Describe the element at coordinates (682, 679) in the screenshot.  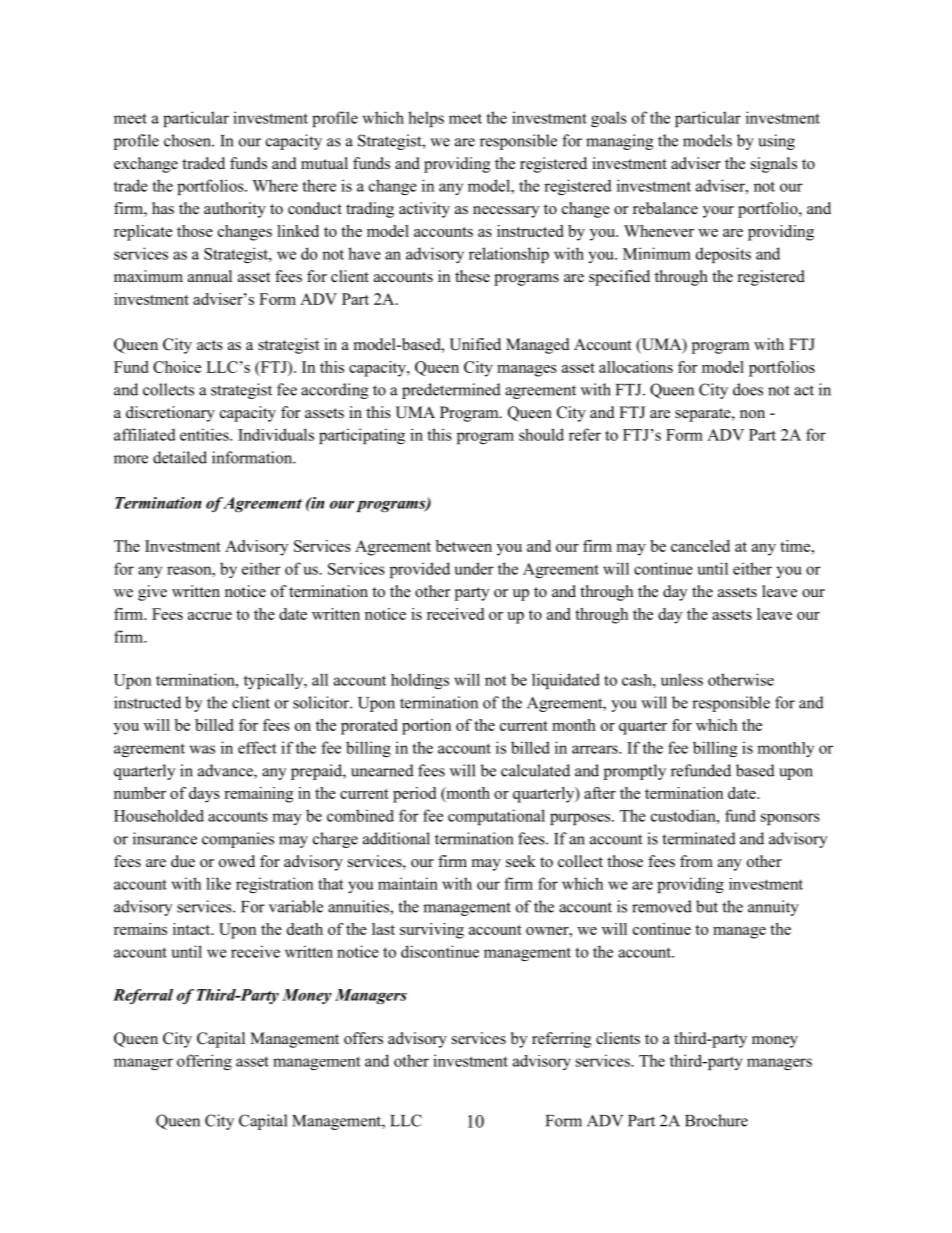
I see `unless` at that location.
